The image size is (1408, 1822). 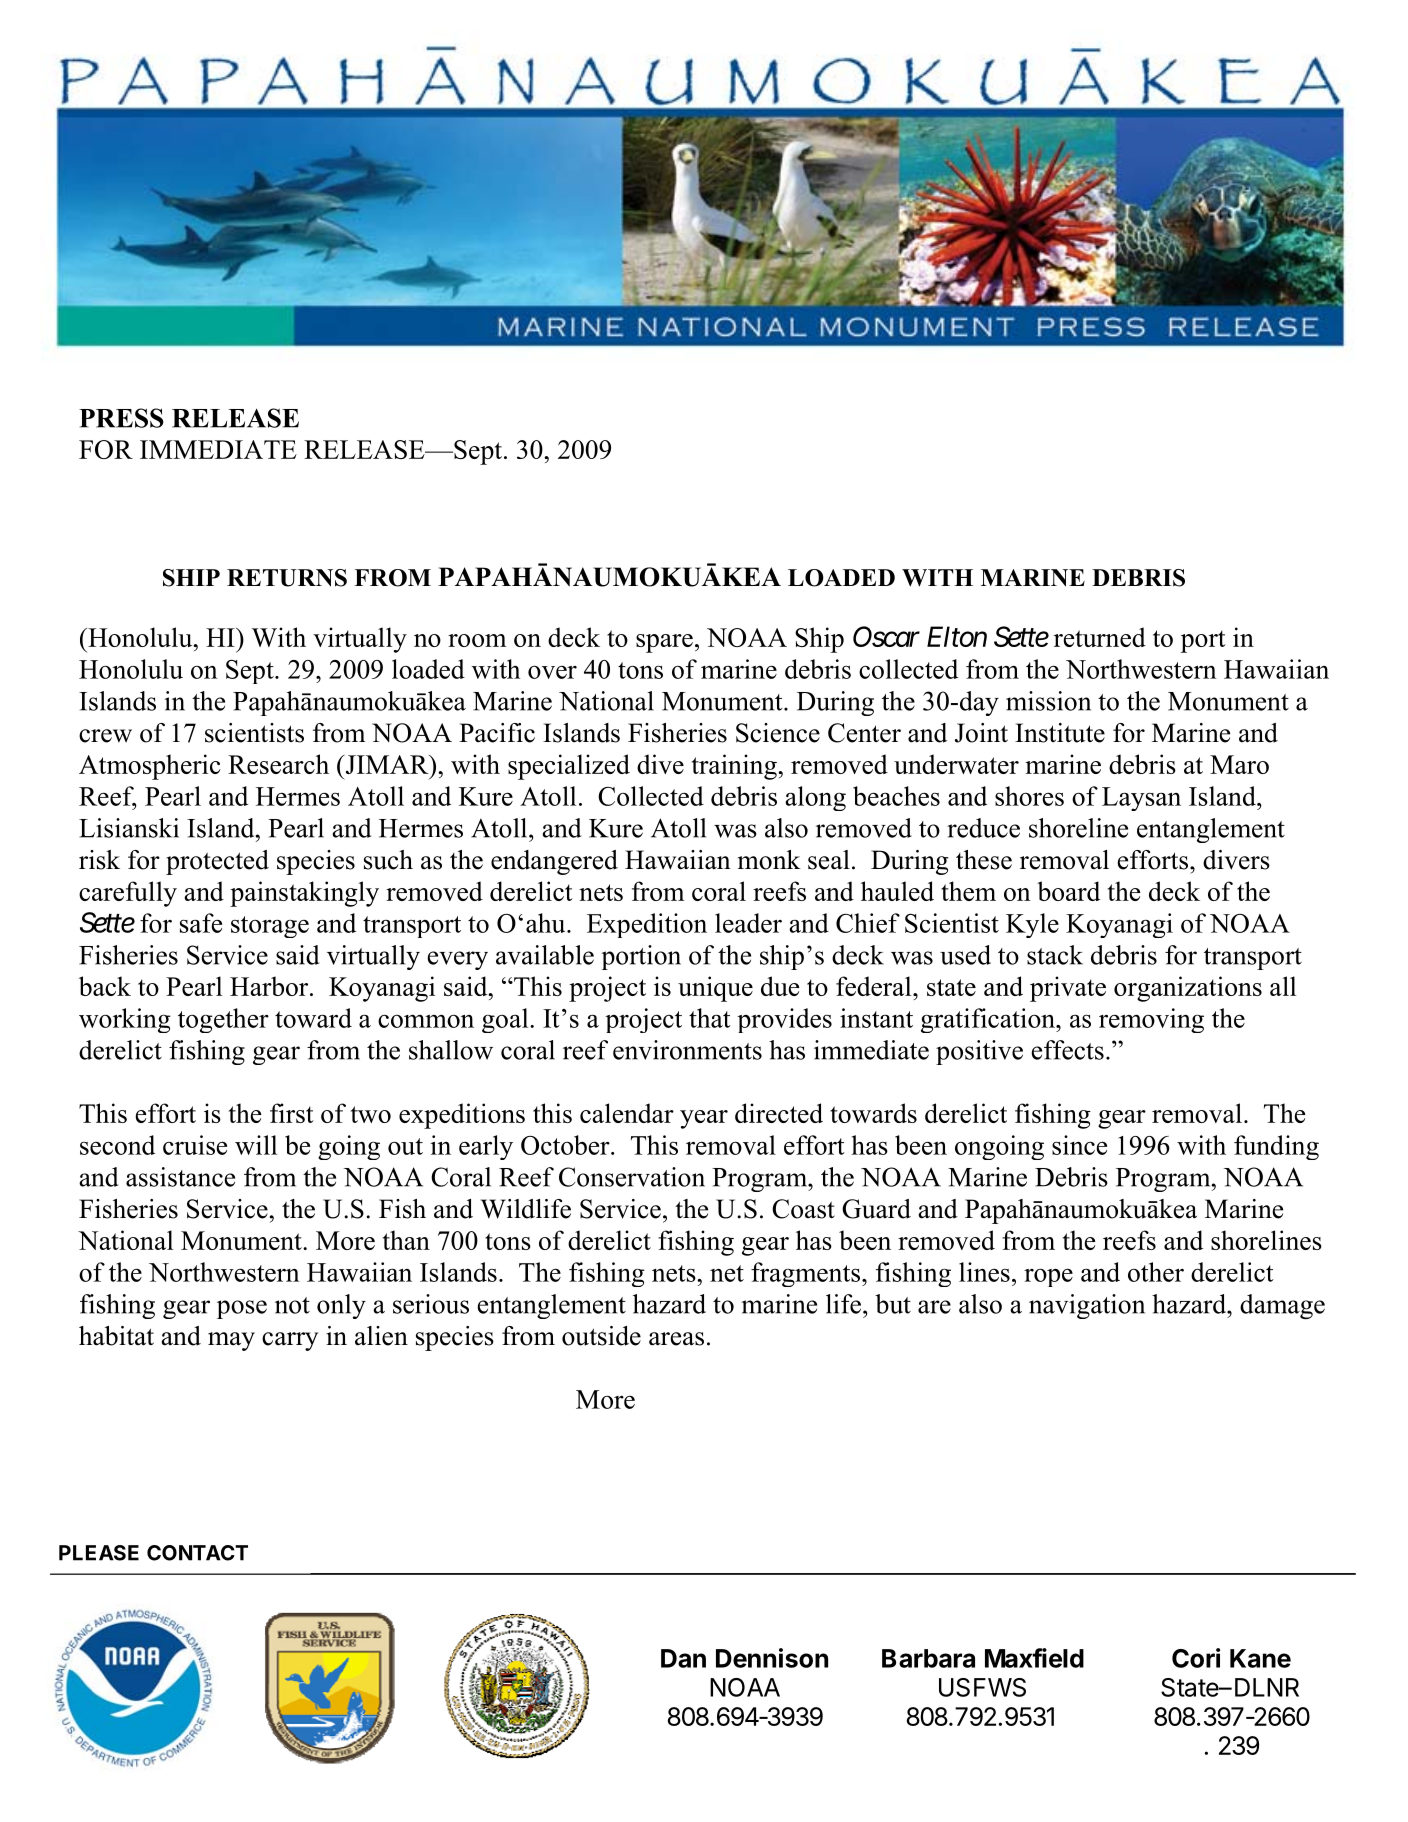 What do you see at coordinates (1100, 637) in the screenshot?
I see `returned` at bounding box center [1100, 637].
